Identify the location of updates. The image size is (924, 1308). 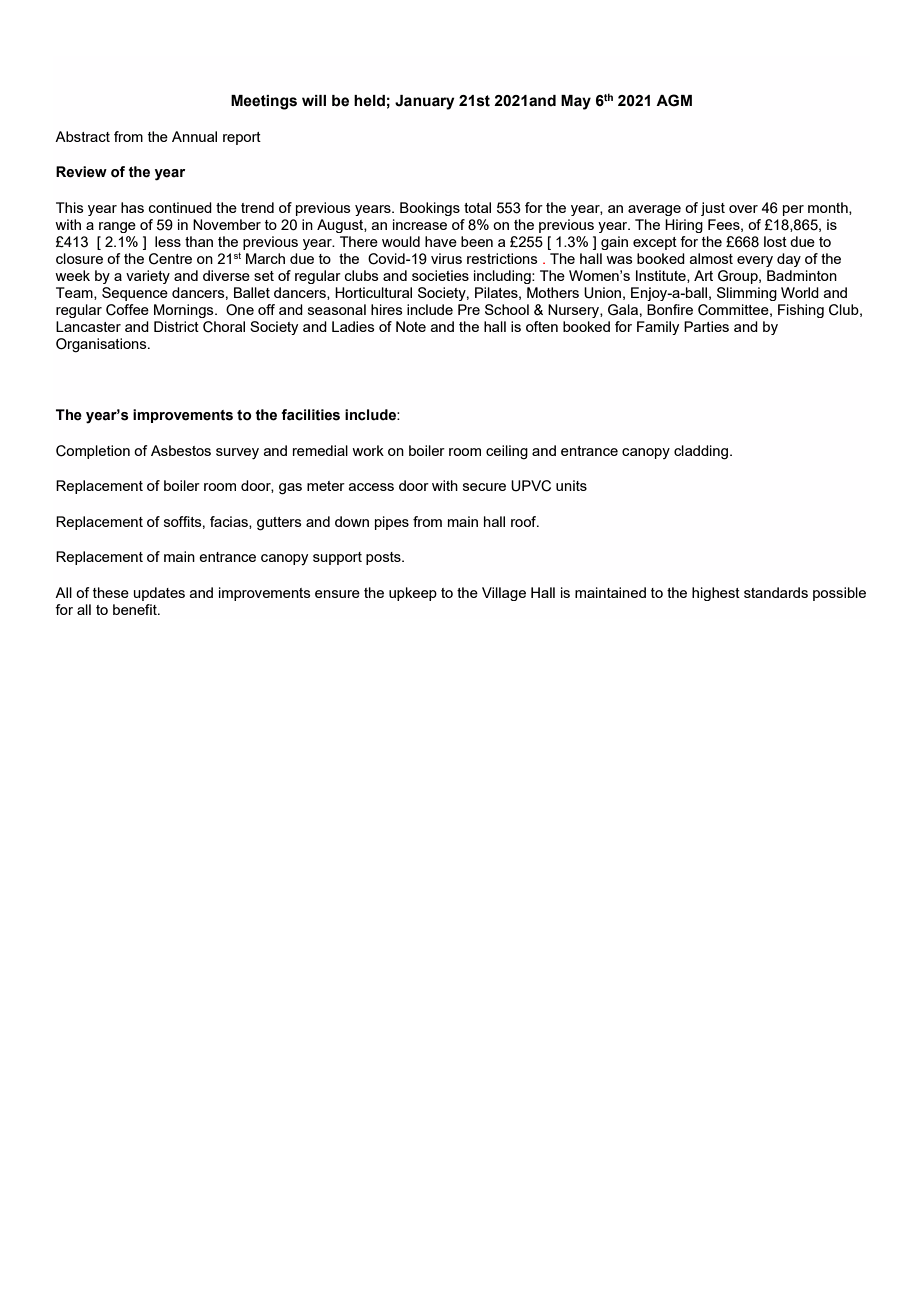
(159, 594).
